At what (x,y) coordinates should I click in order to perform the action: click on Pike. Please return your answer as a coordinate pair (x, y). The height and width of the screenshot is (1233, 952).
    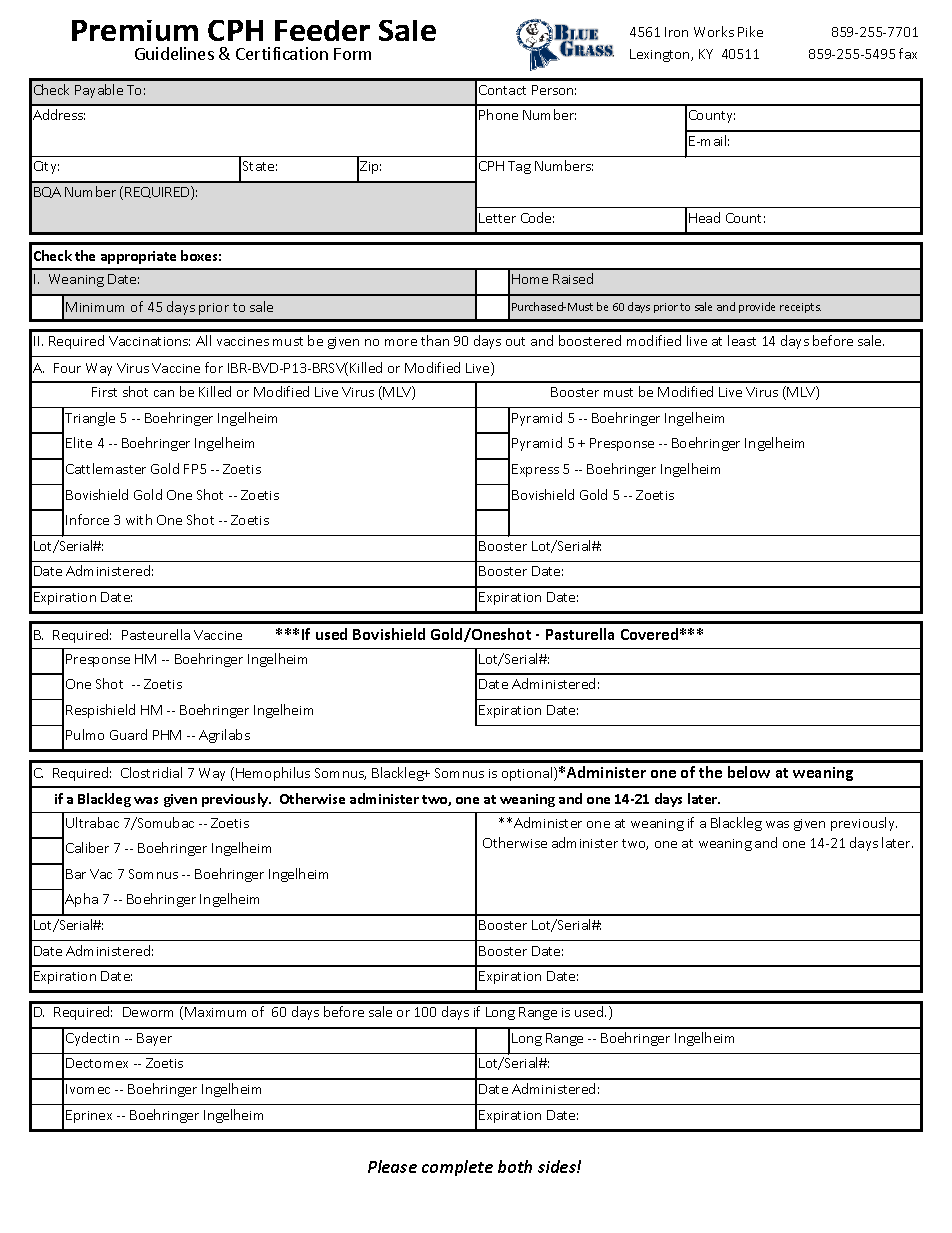
    Looking at the image, I should click on (750, 31).
